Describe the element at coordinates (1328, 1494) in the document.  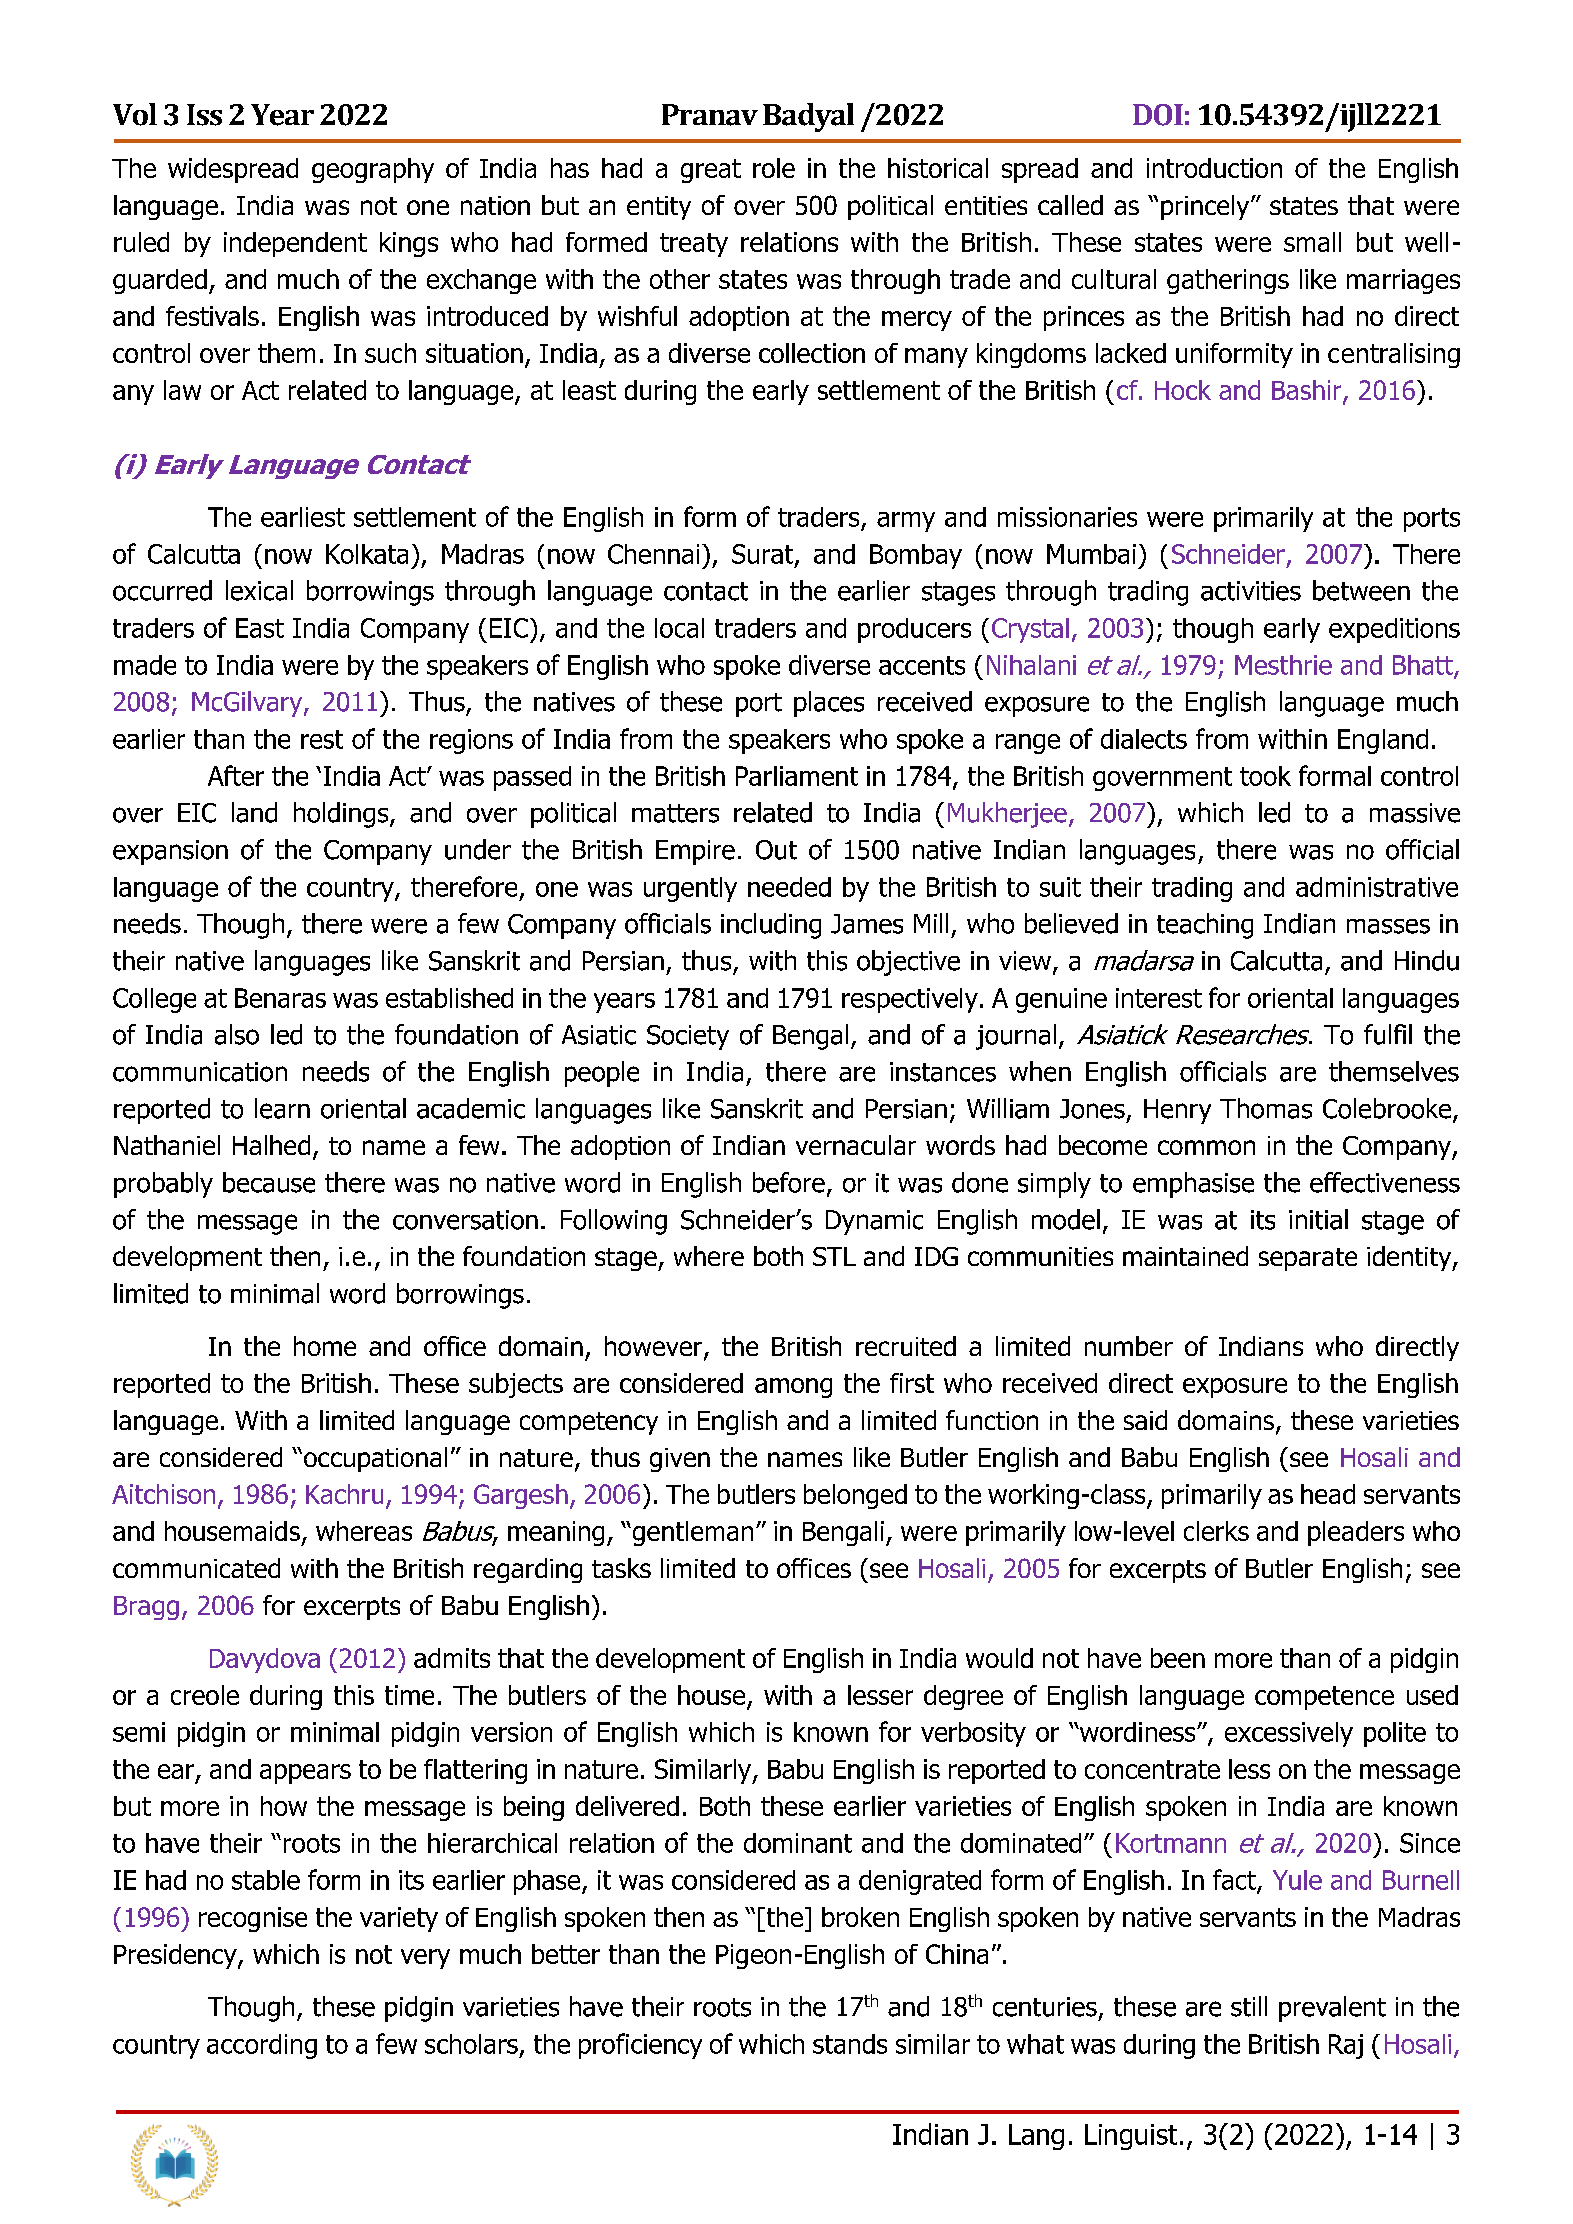
I see `head` at that location.
